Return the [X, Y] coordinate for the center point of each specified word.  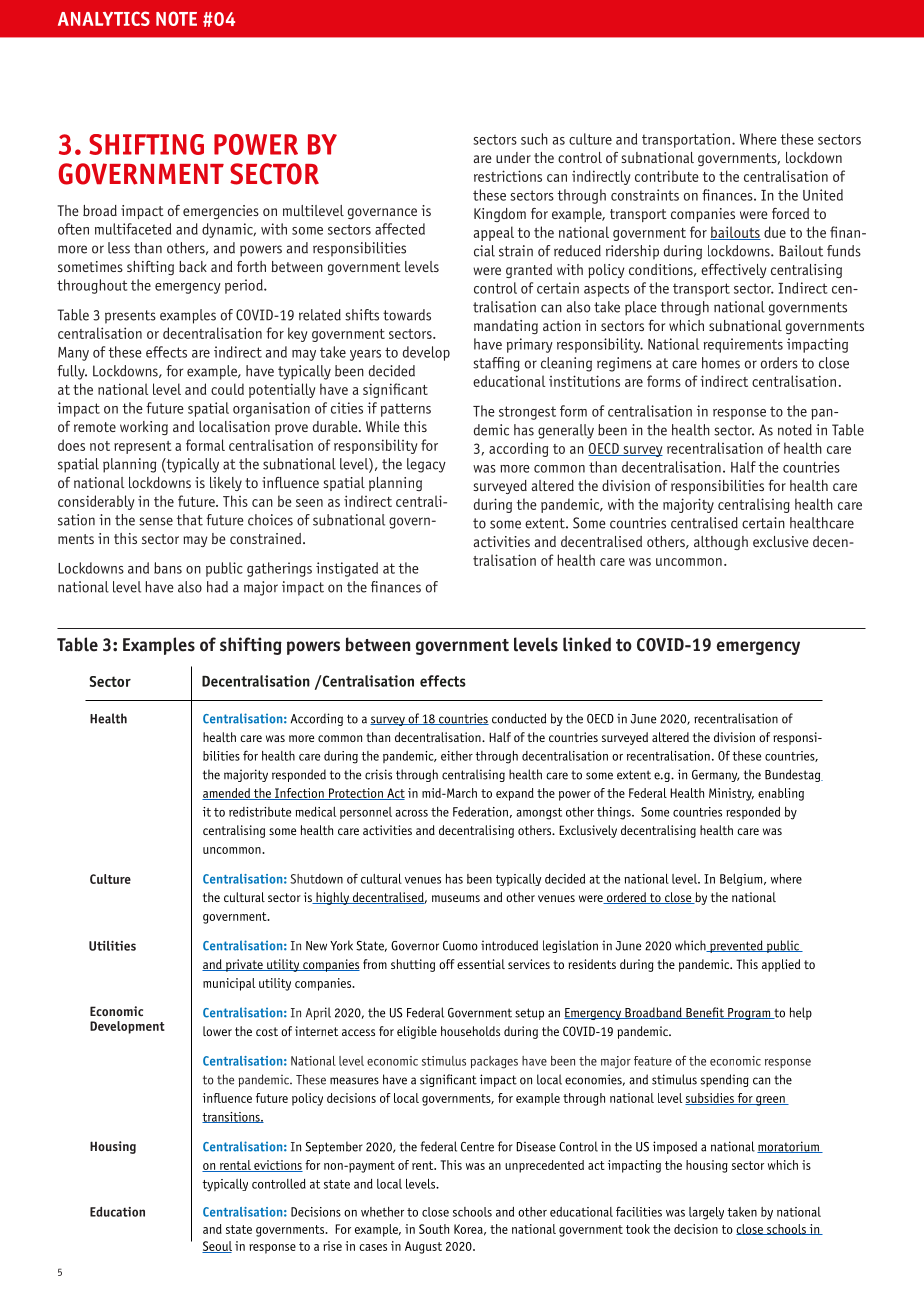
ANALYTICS [104, 18]
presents [130, 317]
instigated [347, 569]
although [721, 543]
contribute [667, 176]
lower [217, 1031]
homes [721, 363]
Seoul [217, 1247]
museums [456, 898]
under [513, 157]
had [217, 587]
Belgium [741, 880]
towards [407, 315]
